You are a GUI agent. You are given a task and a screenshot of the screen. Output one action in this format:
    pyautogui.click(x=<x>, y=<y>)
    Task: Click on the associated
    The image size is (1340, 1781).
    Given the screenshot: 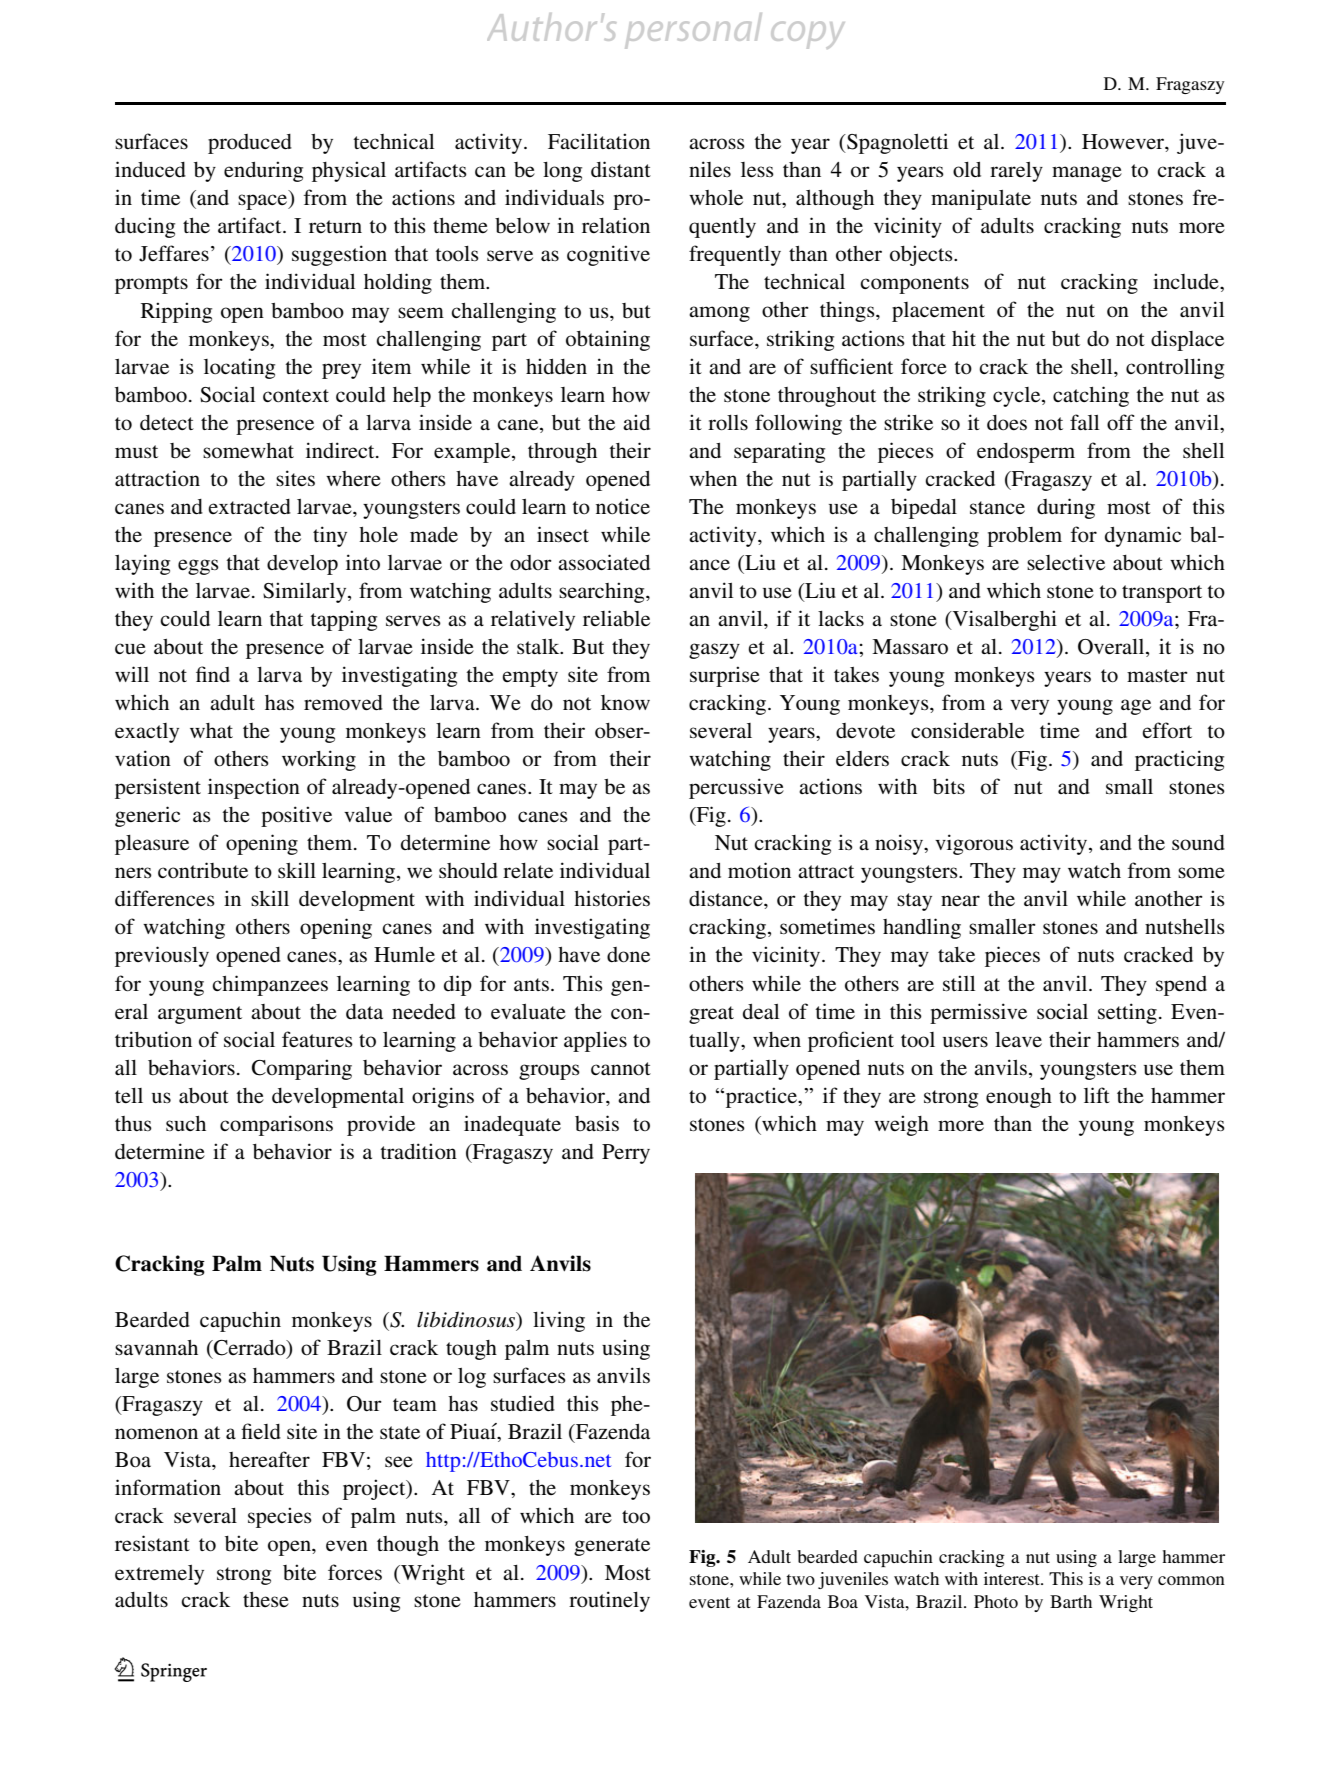 What is the action you would take?
    pyautogui.click(x=604, y=562)
